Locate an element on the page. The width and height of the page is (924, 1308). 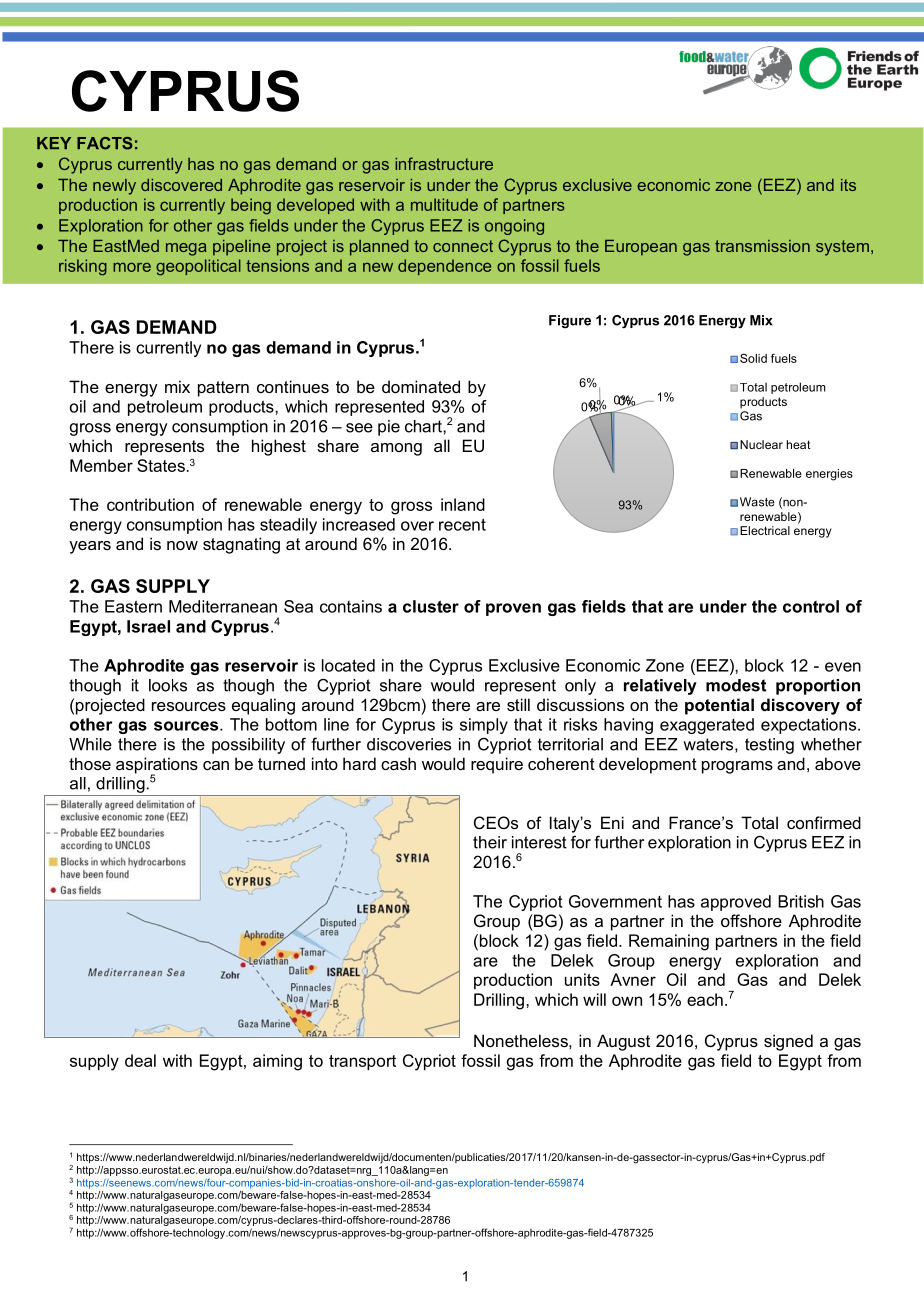
Member is located at coordinates (101, 465).
